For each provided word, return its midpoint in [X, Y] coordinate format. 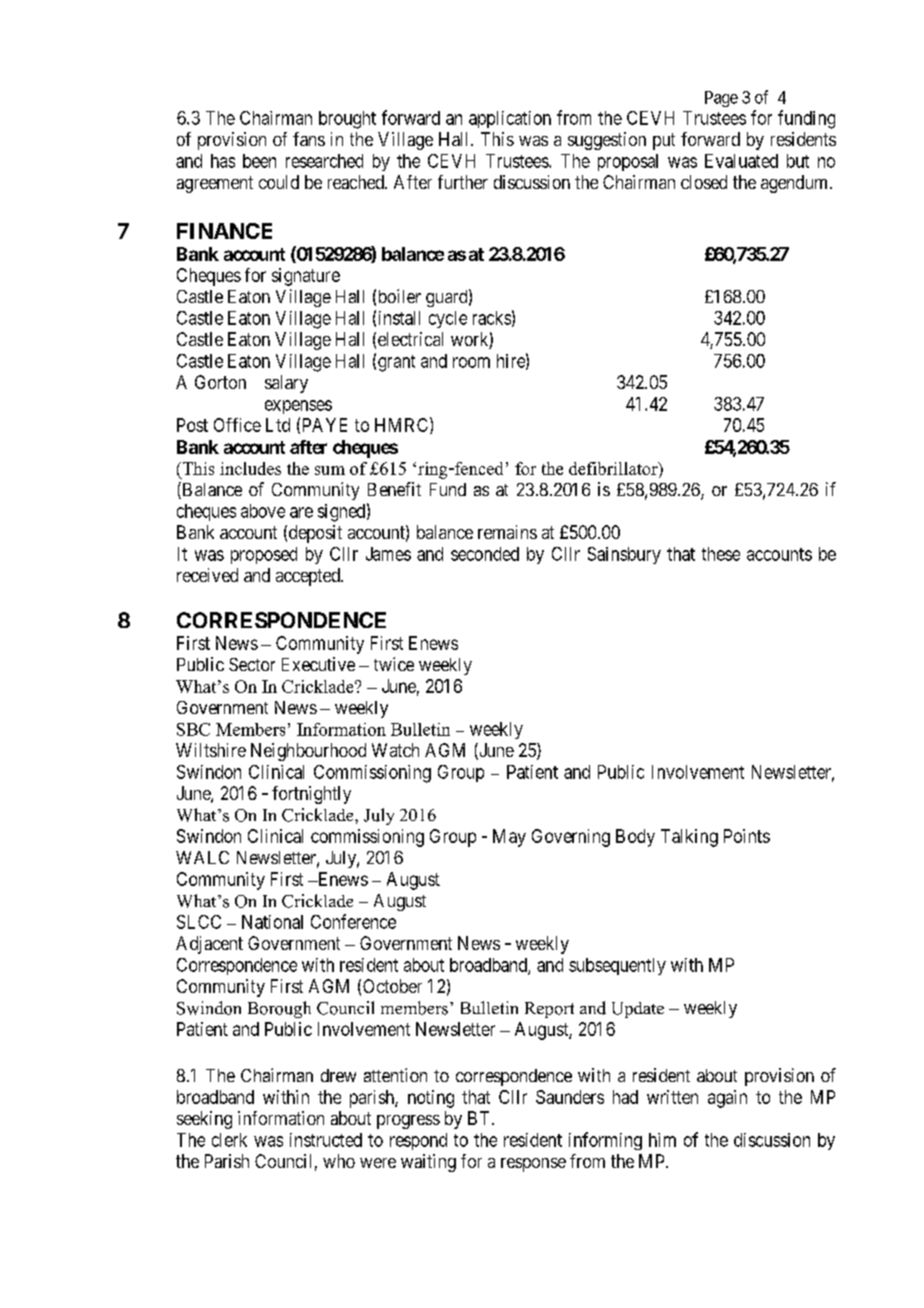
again [727, 1099]
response [533, 1165]
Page [721, 99]
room [471, 362]
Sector [252, 664]
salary [286, 384]
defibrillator [614, 468]
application [510, 119]
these [721, 554]
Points [747, 836]
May [509, 838]
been [259, 161]
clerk [229, 1140]
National [272, 922]
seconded [485, 554]
